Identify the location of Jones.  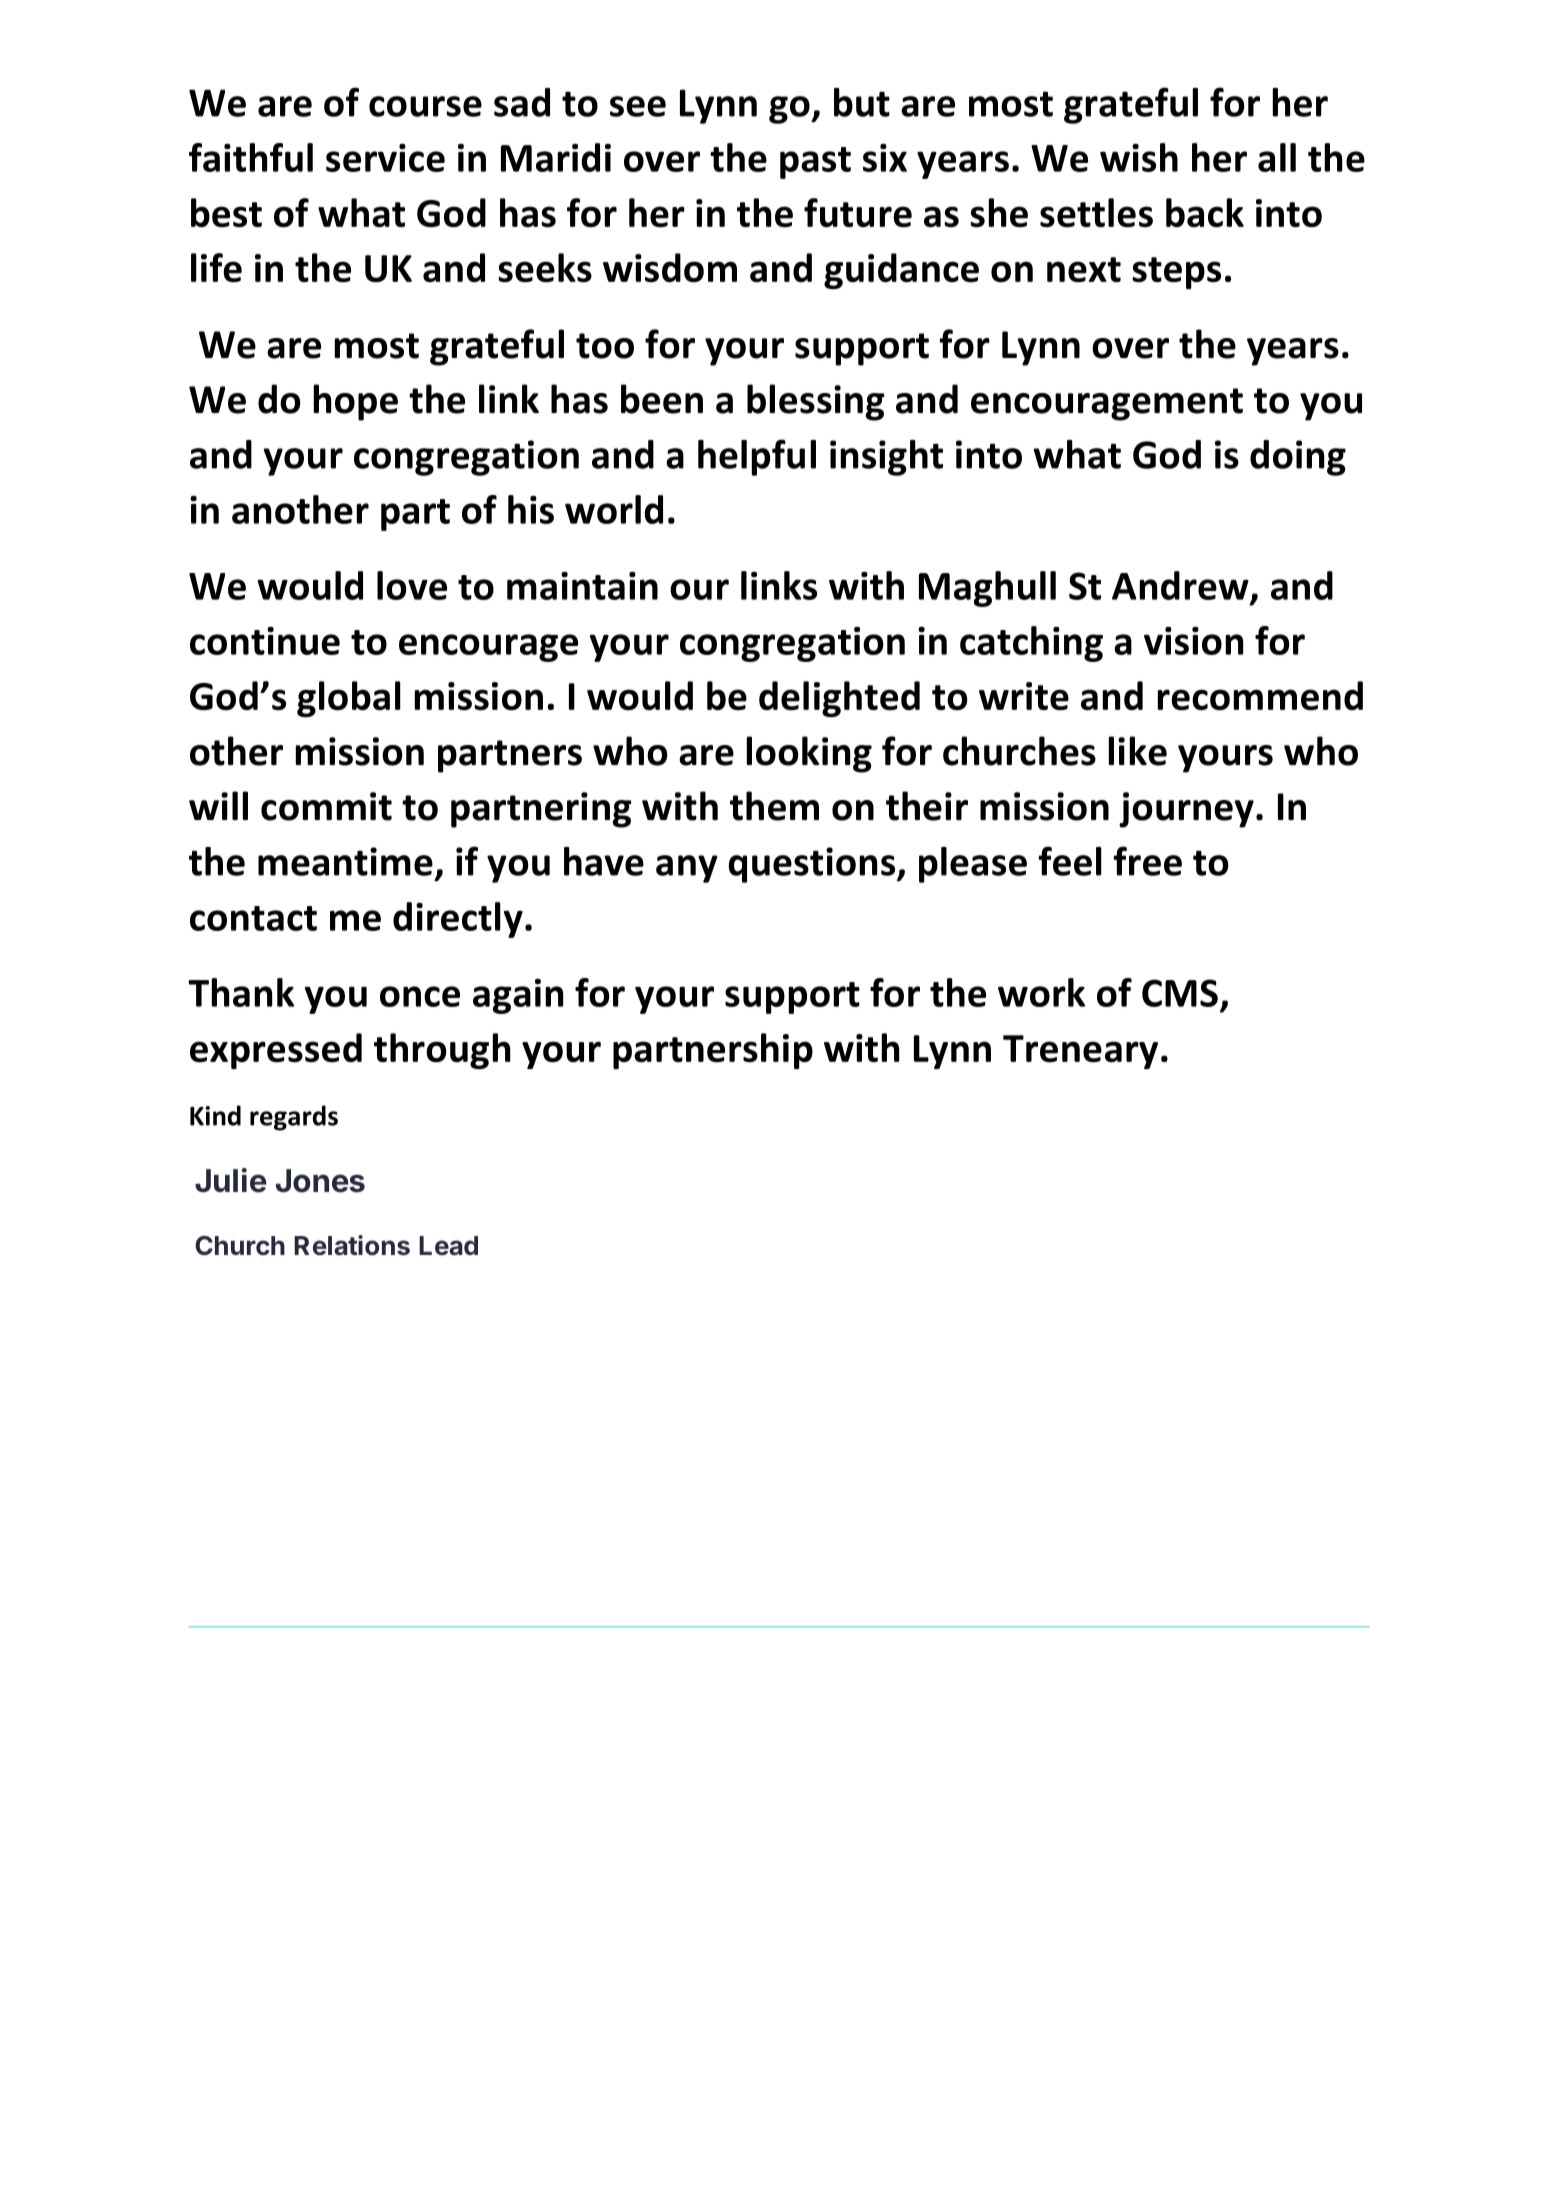
(320, 1181).
